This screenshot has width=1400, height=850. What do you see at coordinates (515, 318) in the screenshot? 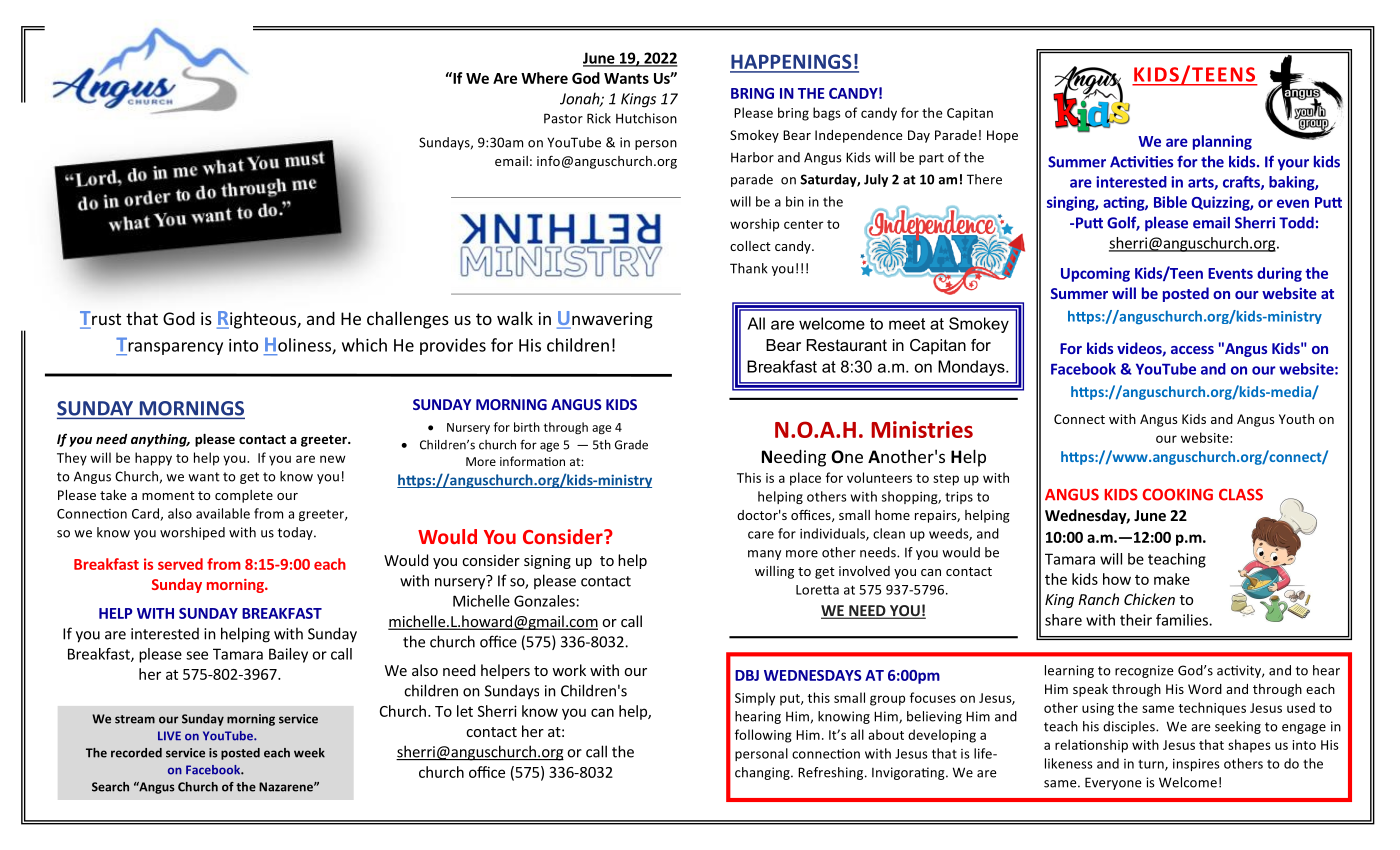
I see `walk` at bounding box center [515, 318].
